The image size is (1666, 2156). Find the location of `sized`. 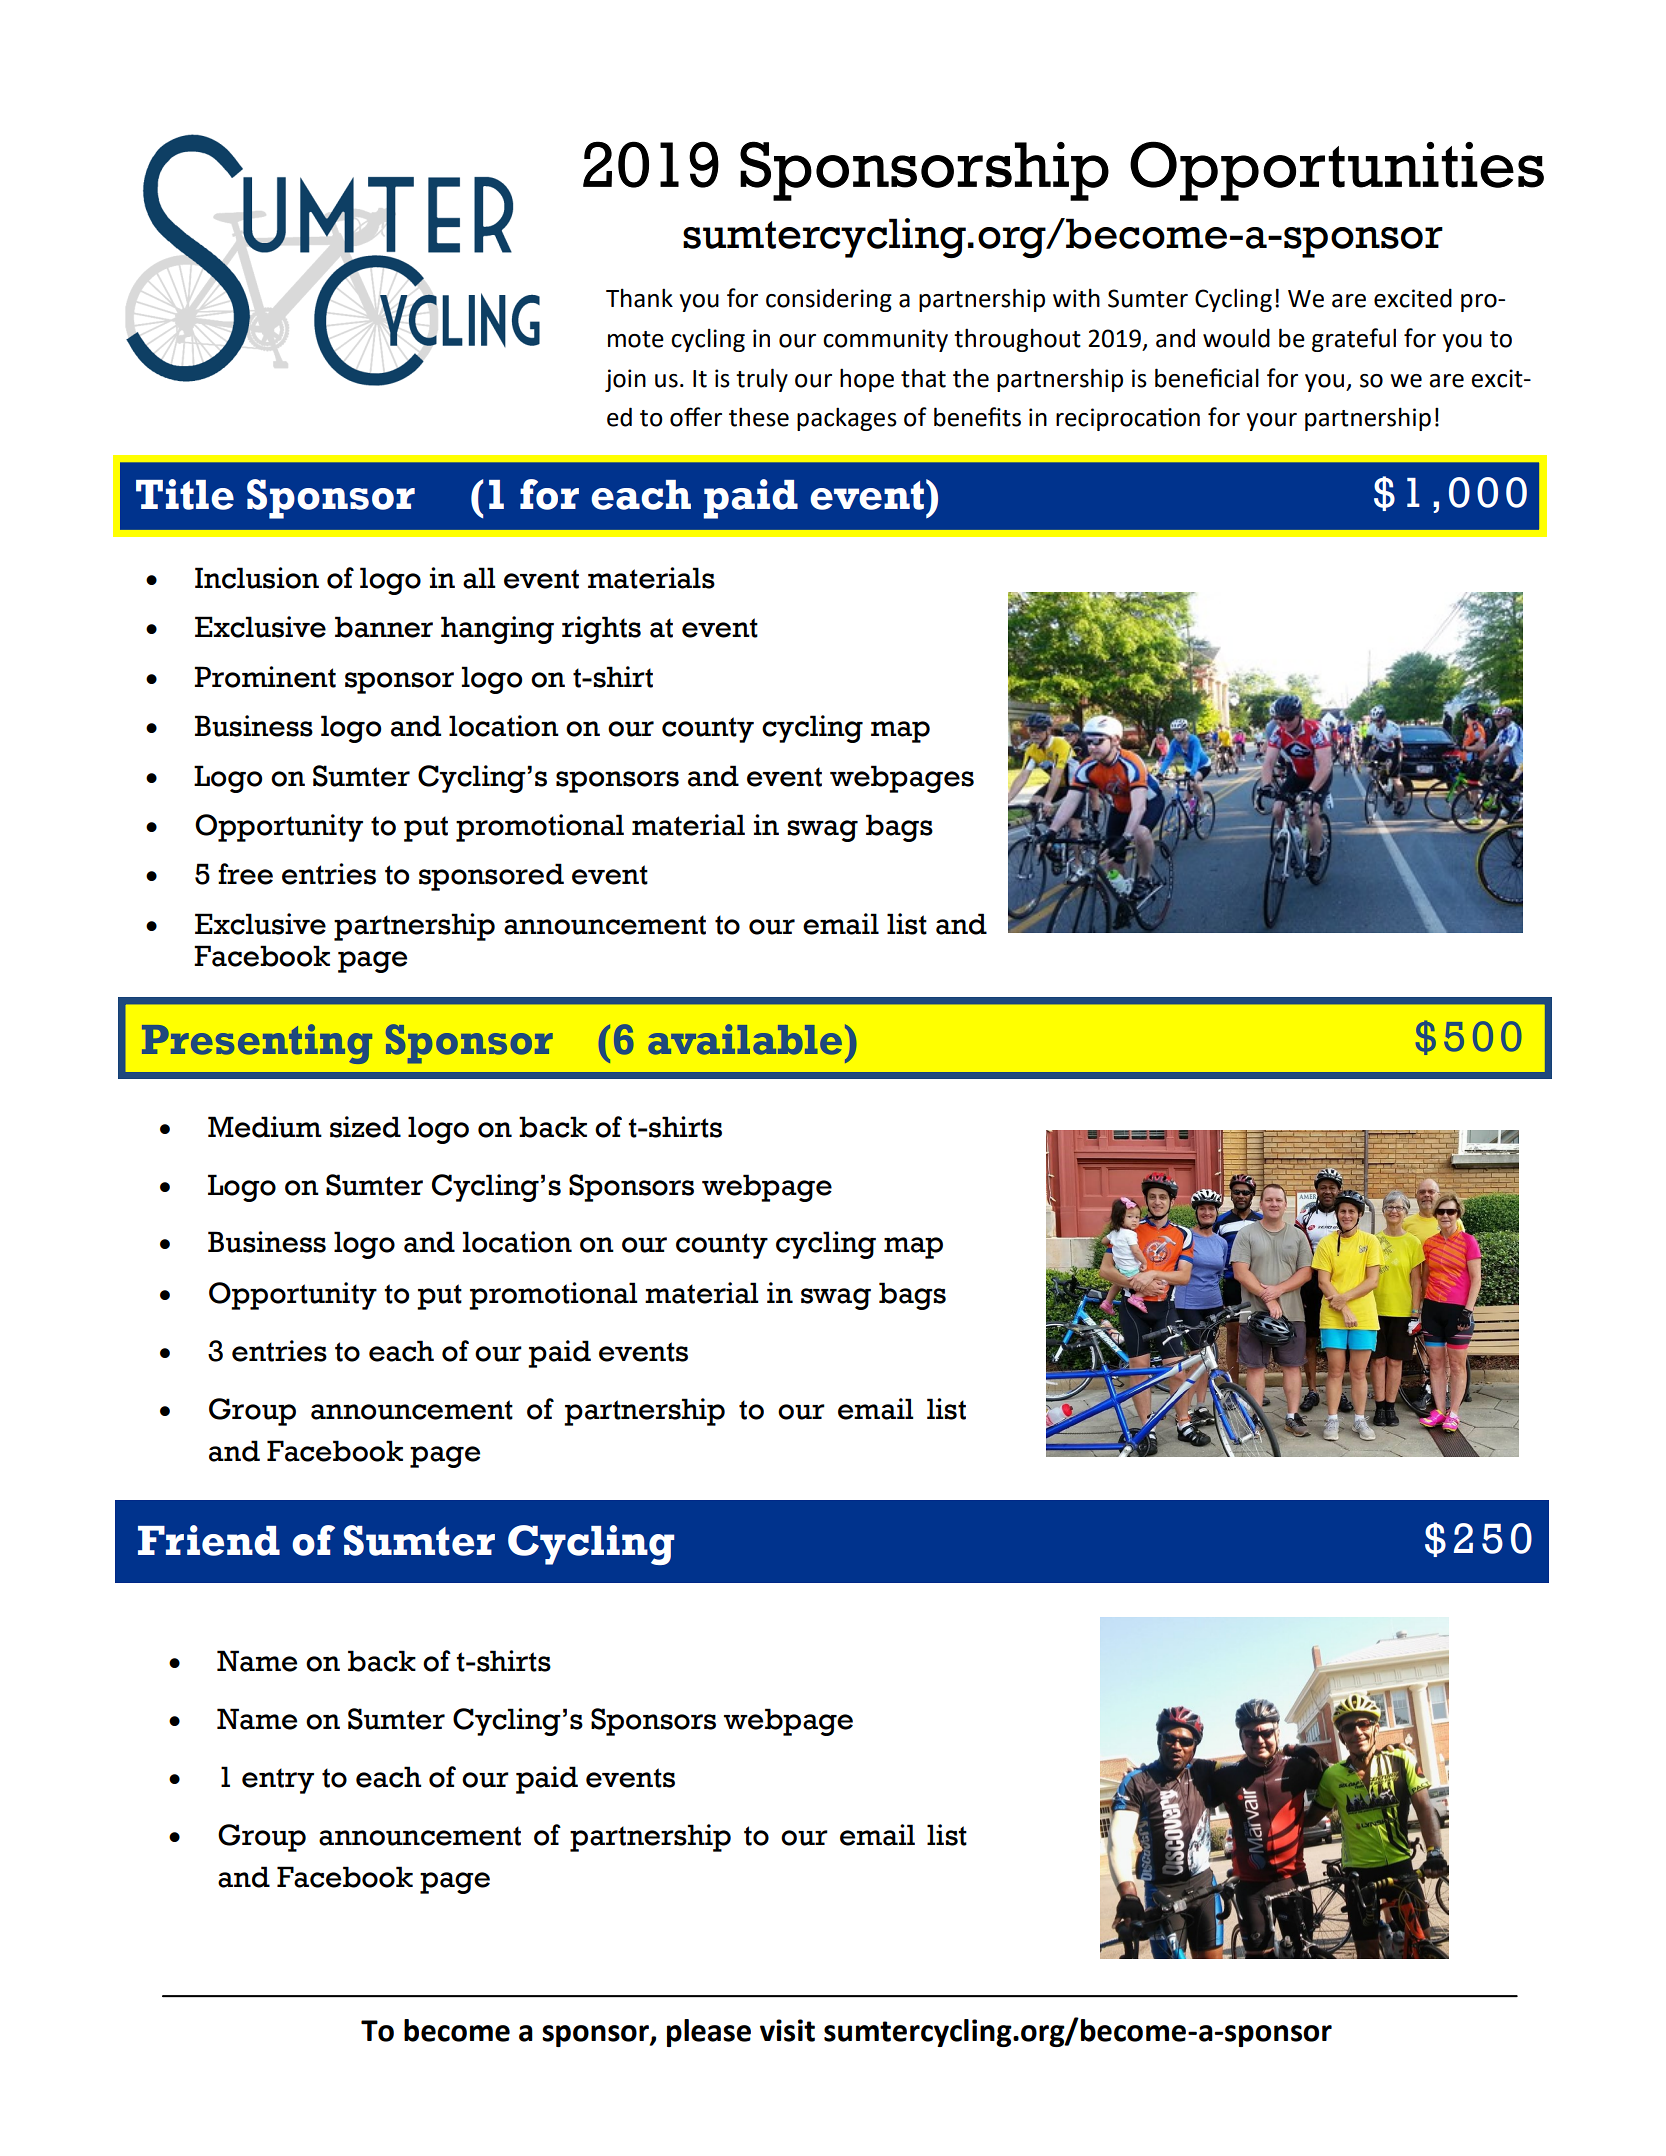

sized is located at coordinates (365, 1127).
